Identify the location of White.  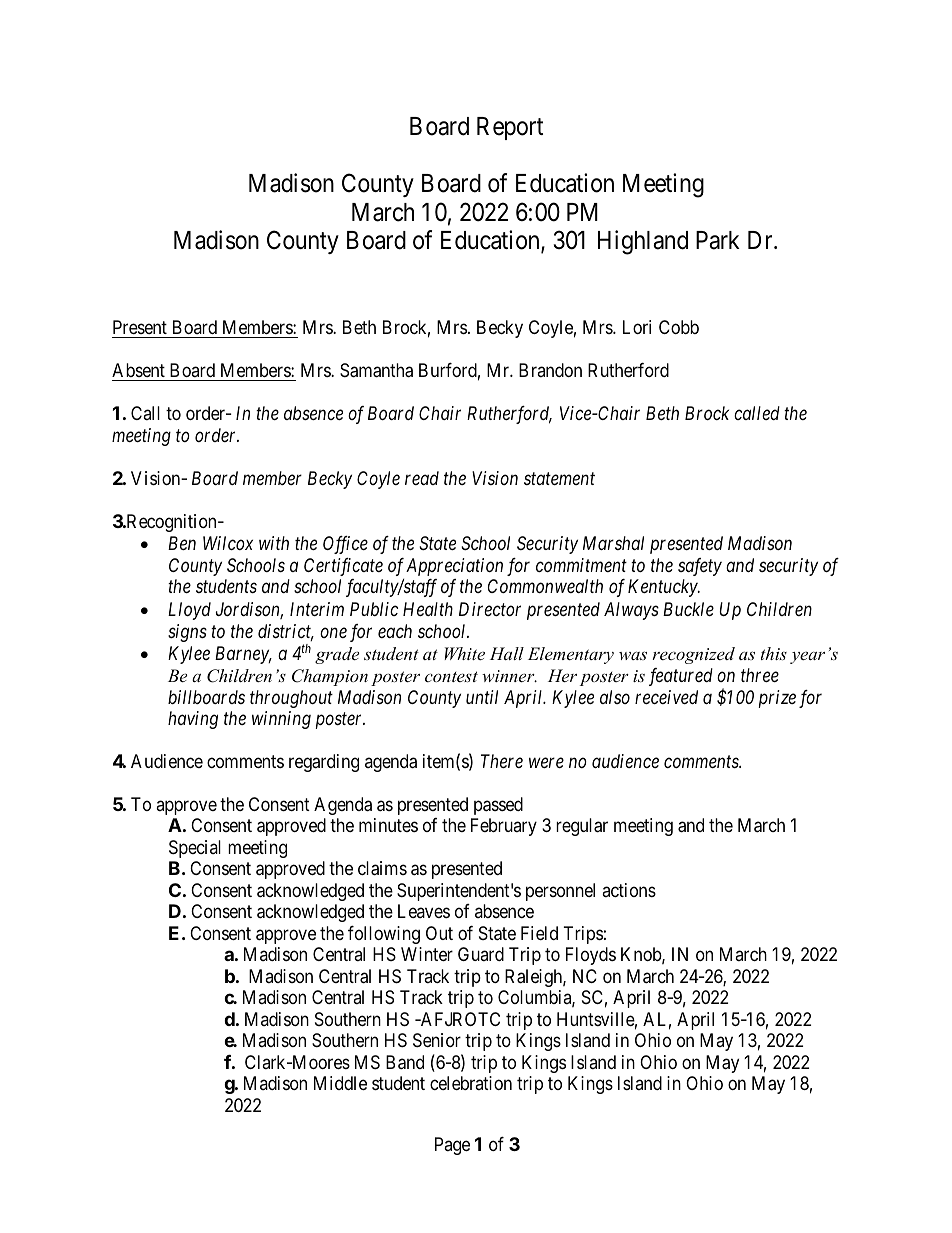
(465, 653).
